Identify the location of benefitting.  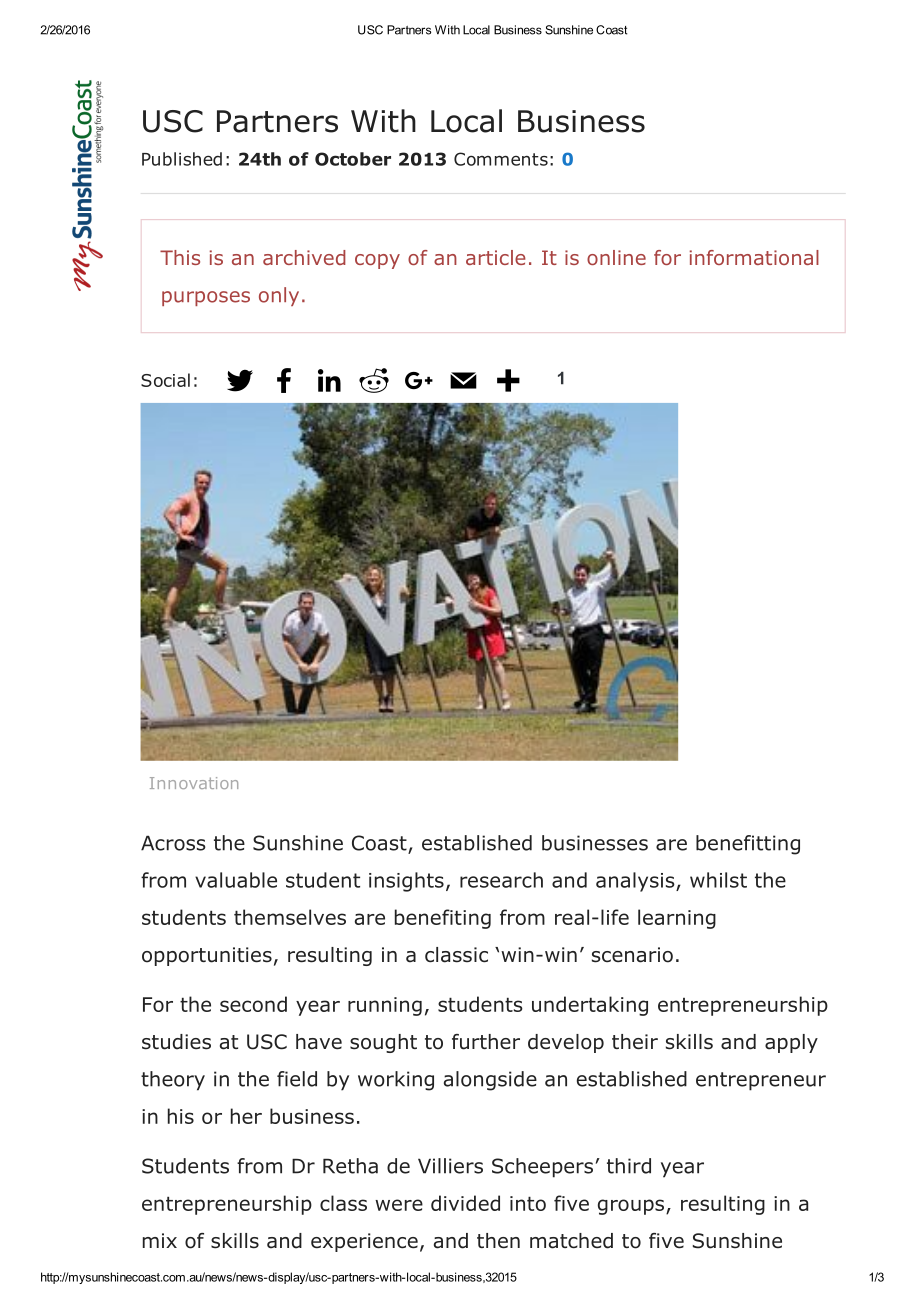
(748, 845).
